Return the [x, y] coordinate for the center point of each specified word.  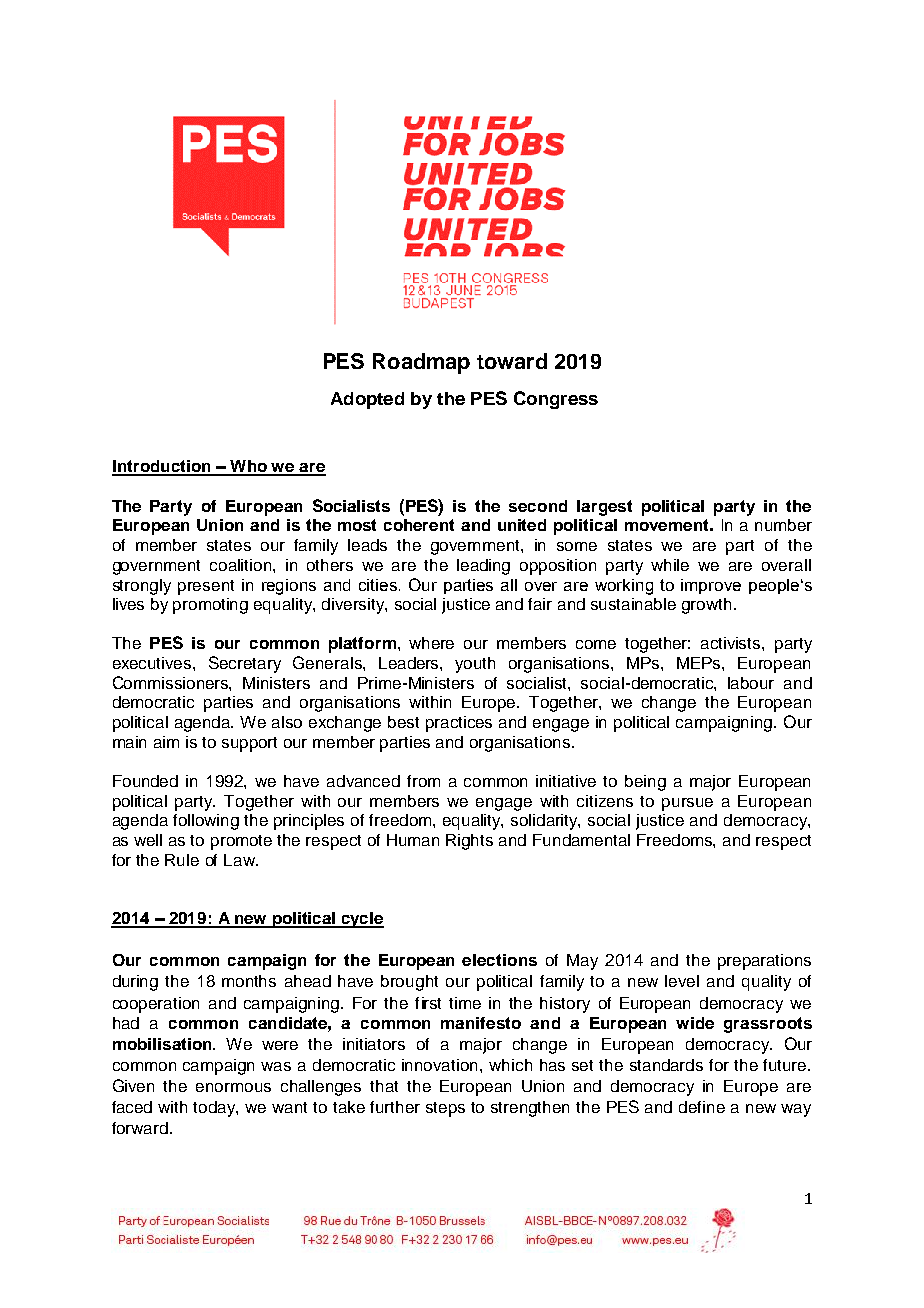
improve [711, 586]
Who [248, 467]
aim [166, 742]
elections [499, 960]
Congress [556, 400]
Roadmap [421, 363]
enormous [233, 1087]
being [645, 783]
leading [483, 567]
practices [459, 724]
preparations [764, 962]
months [249, 981]
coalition [242, 565]
